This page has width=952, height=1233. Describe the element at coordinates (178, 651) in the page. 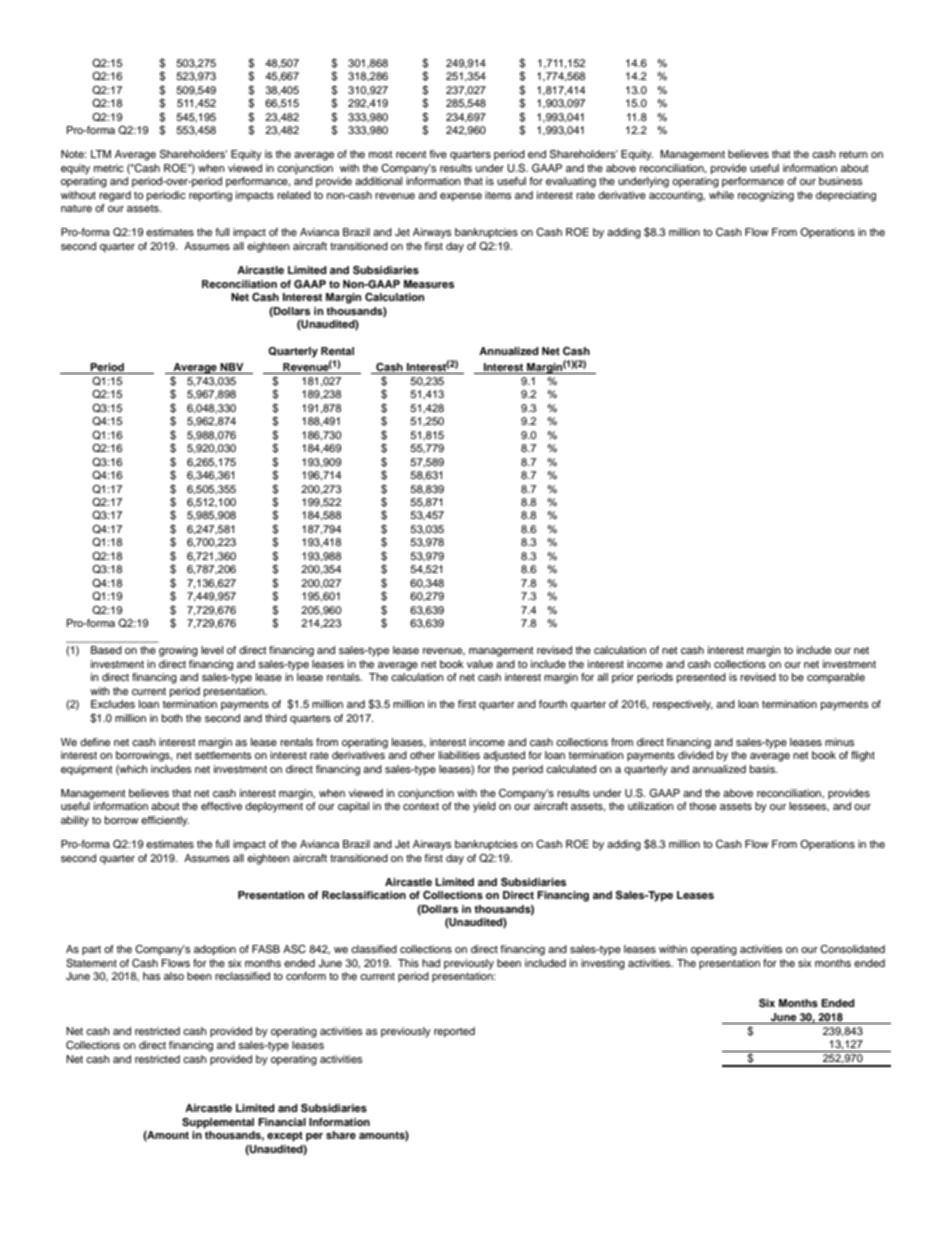

I see `growing` at that location.
